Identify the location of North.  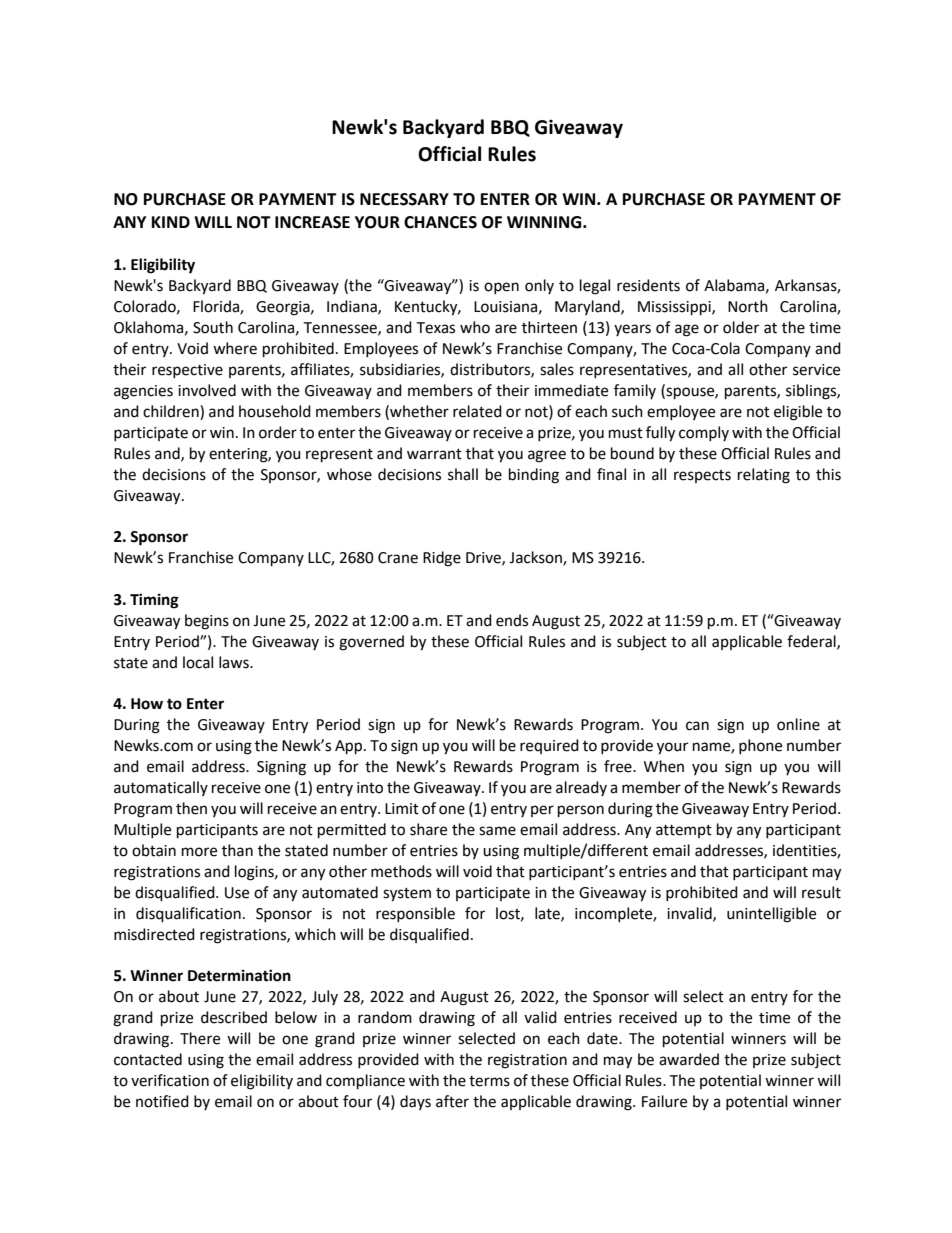
(748, 306).
